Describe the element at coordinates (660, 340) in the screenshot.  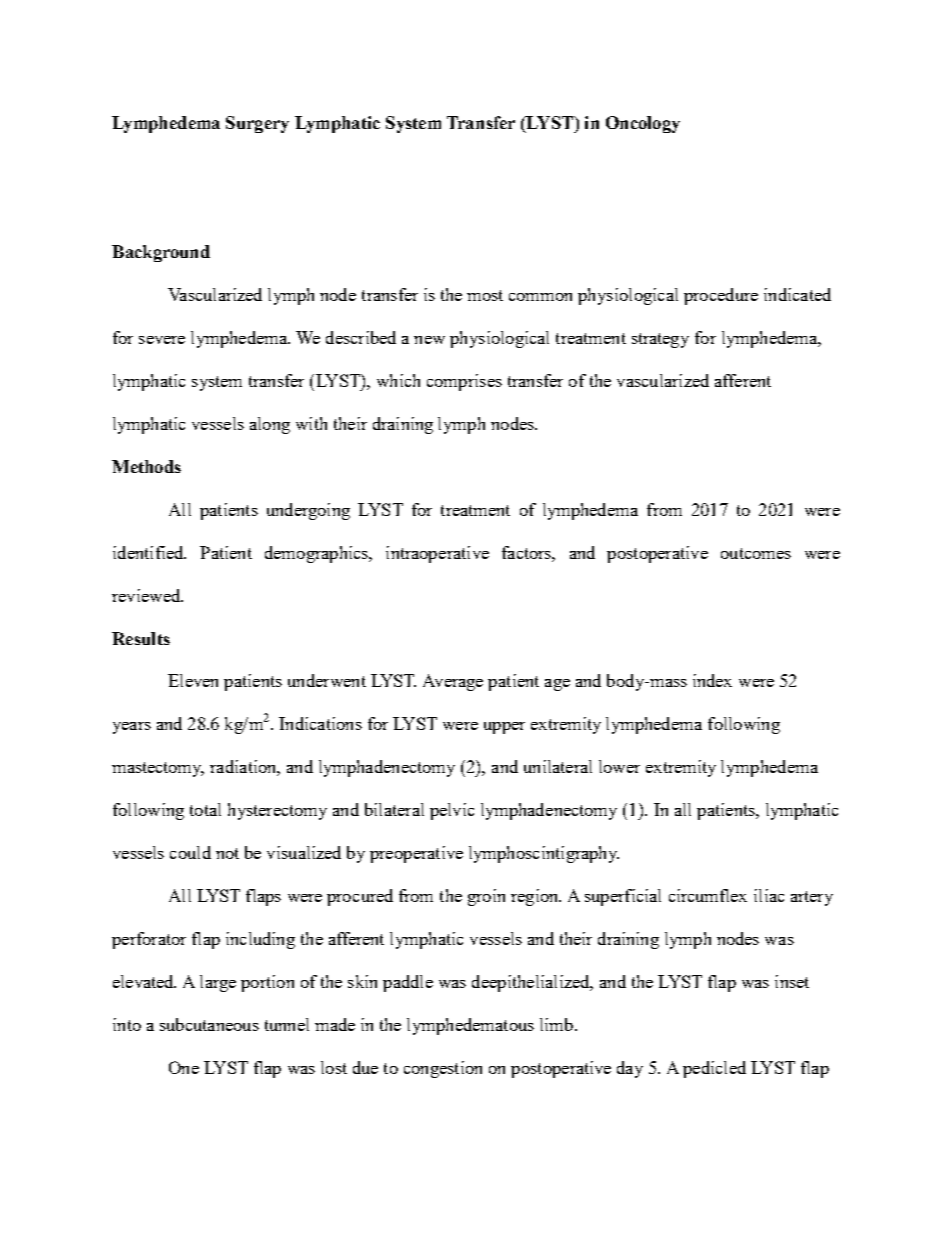
I see `strategy` at that location.
